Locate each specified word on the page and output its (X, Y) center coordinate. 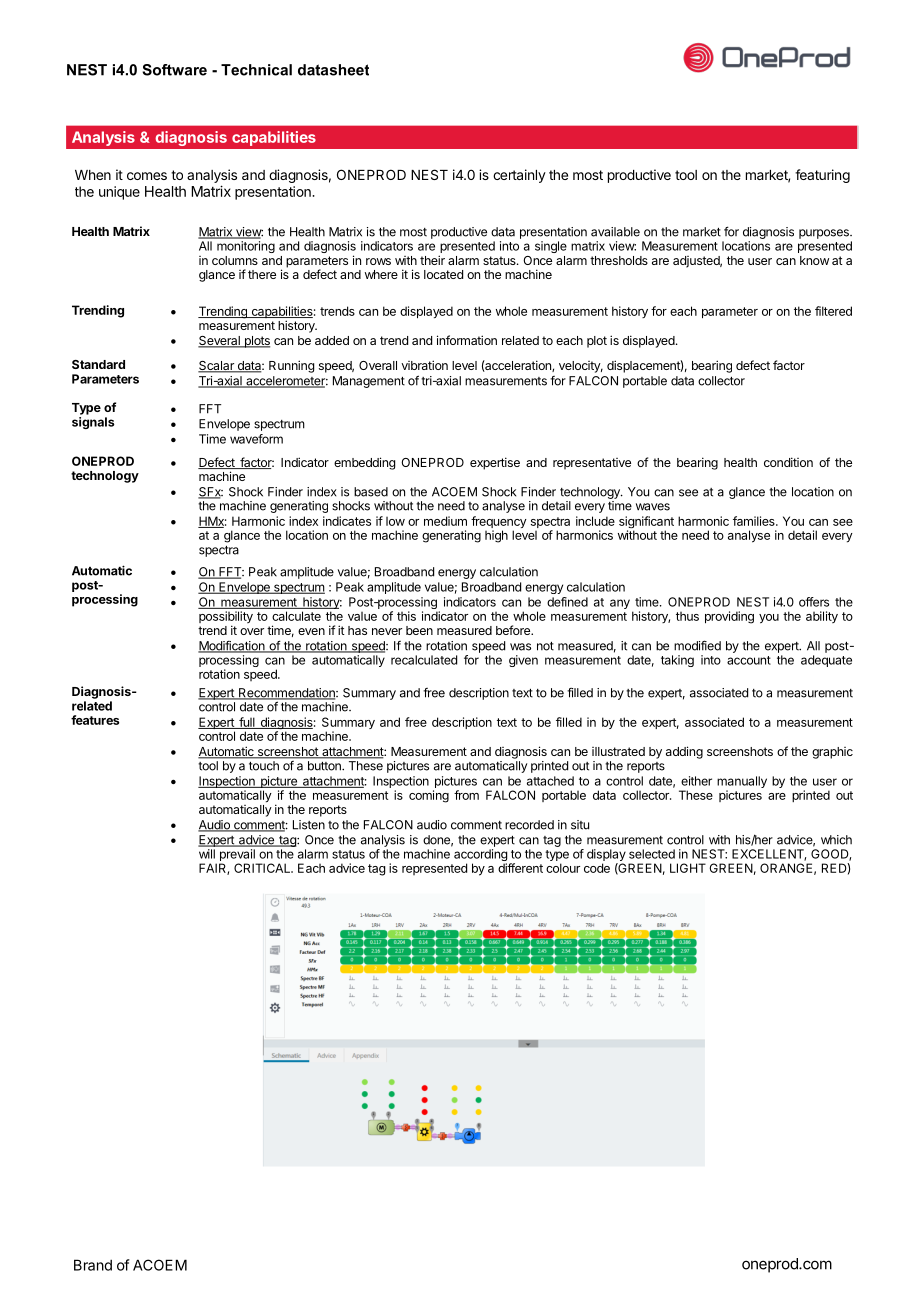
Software (174, 70)
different (520, 868)
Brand (93, 1265)
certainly (519, 176)
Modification (232, 647)
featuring (822, 176)
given (523, 661)
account (749, 660)
